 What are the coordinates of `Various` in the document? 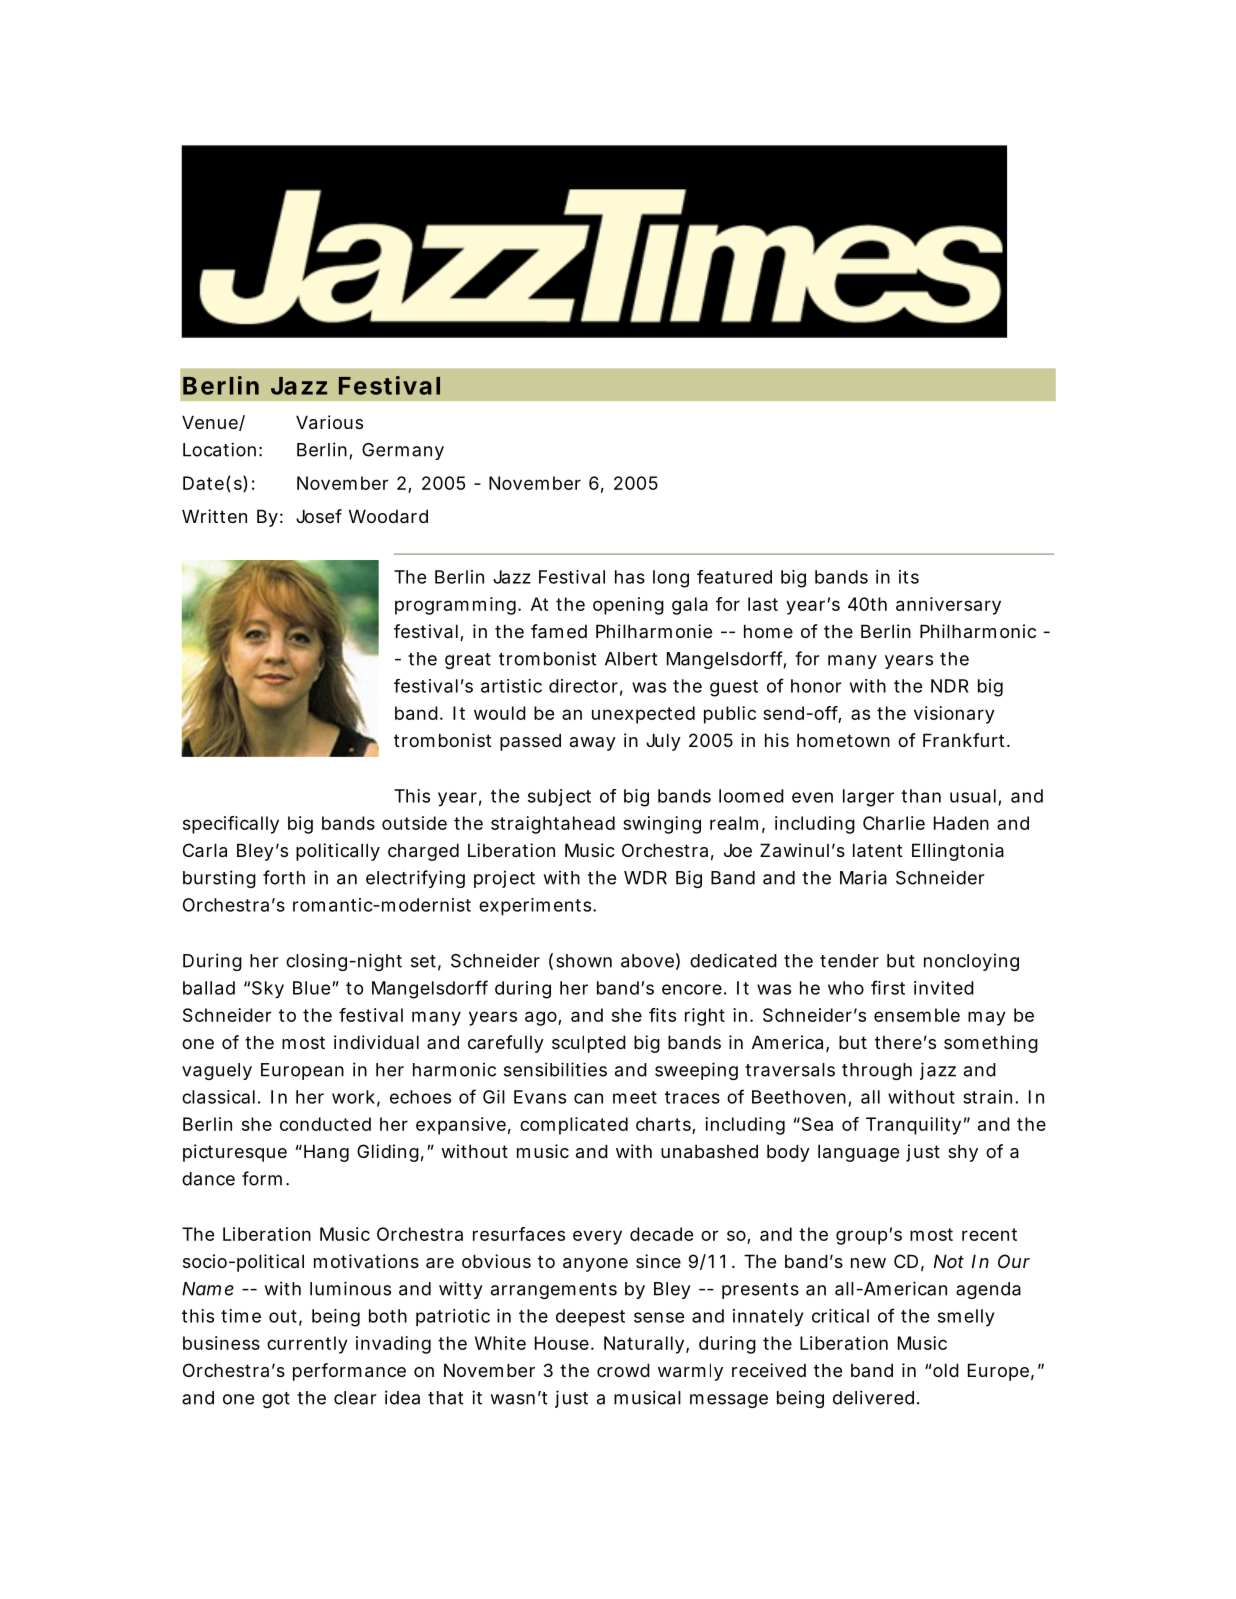 It's located at (329, 422).
